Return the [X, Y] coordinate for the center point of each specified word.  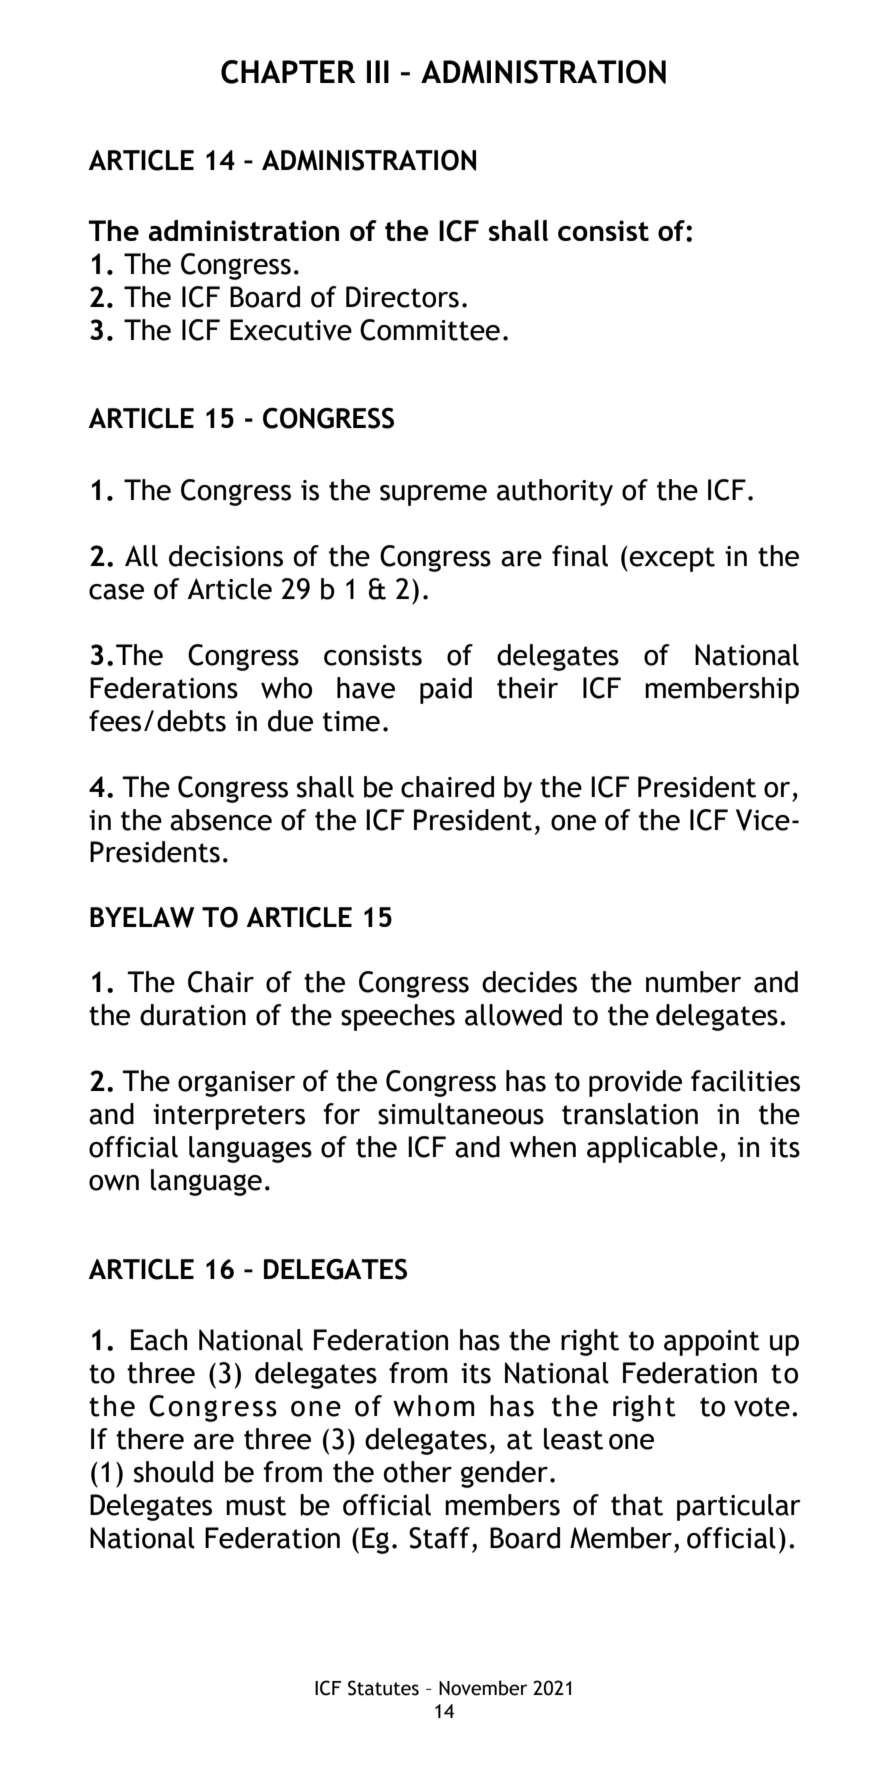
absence [221, 820]
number [693, 982]
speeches [398, 1017]
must [256, 1506]
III [378, 71]
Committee [430, 330]
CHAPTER [288, 72]
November [483, 1688]
